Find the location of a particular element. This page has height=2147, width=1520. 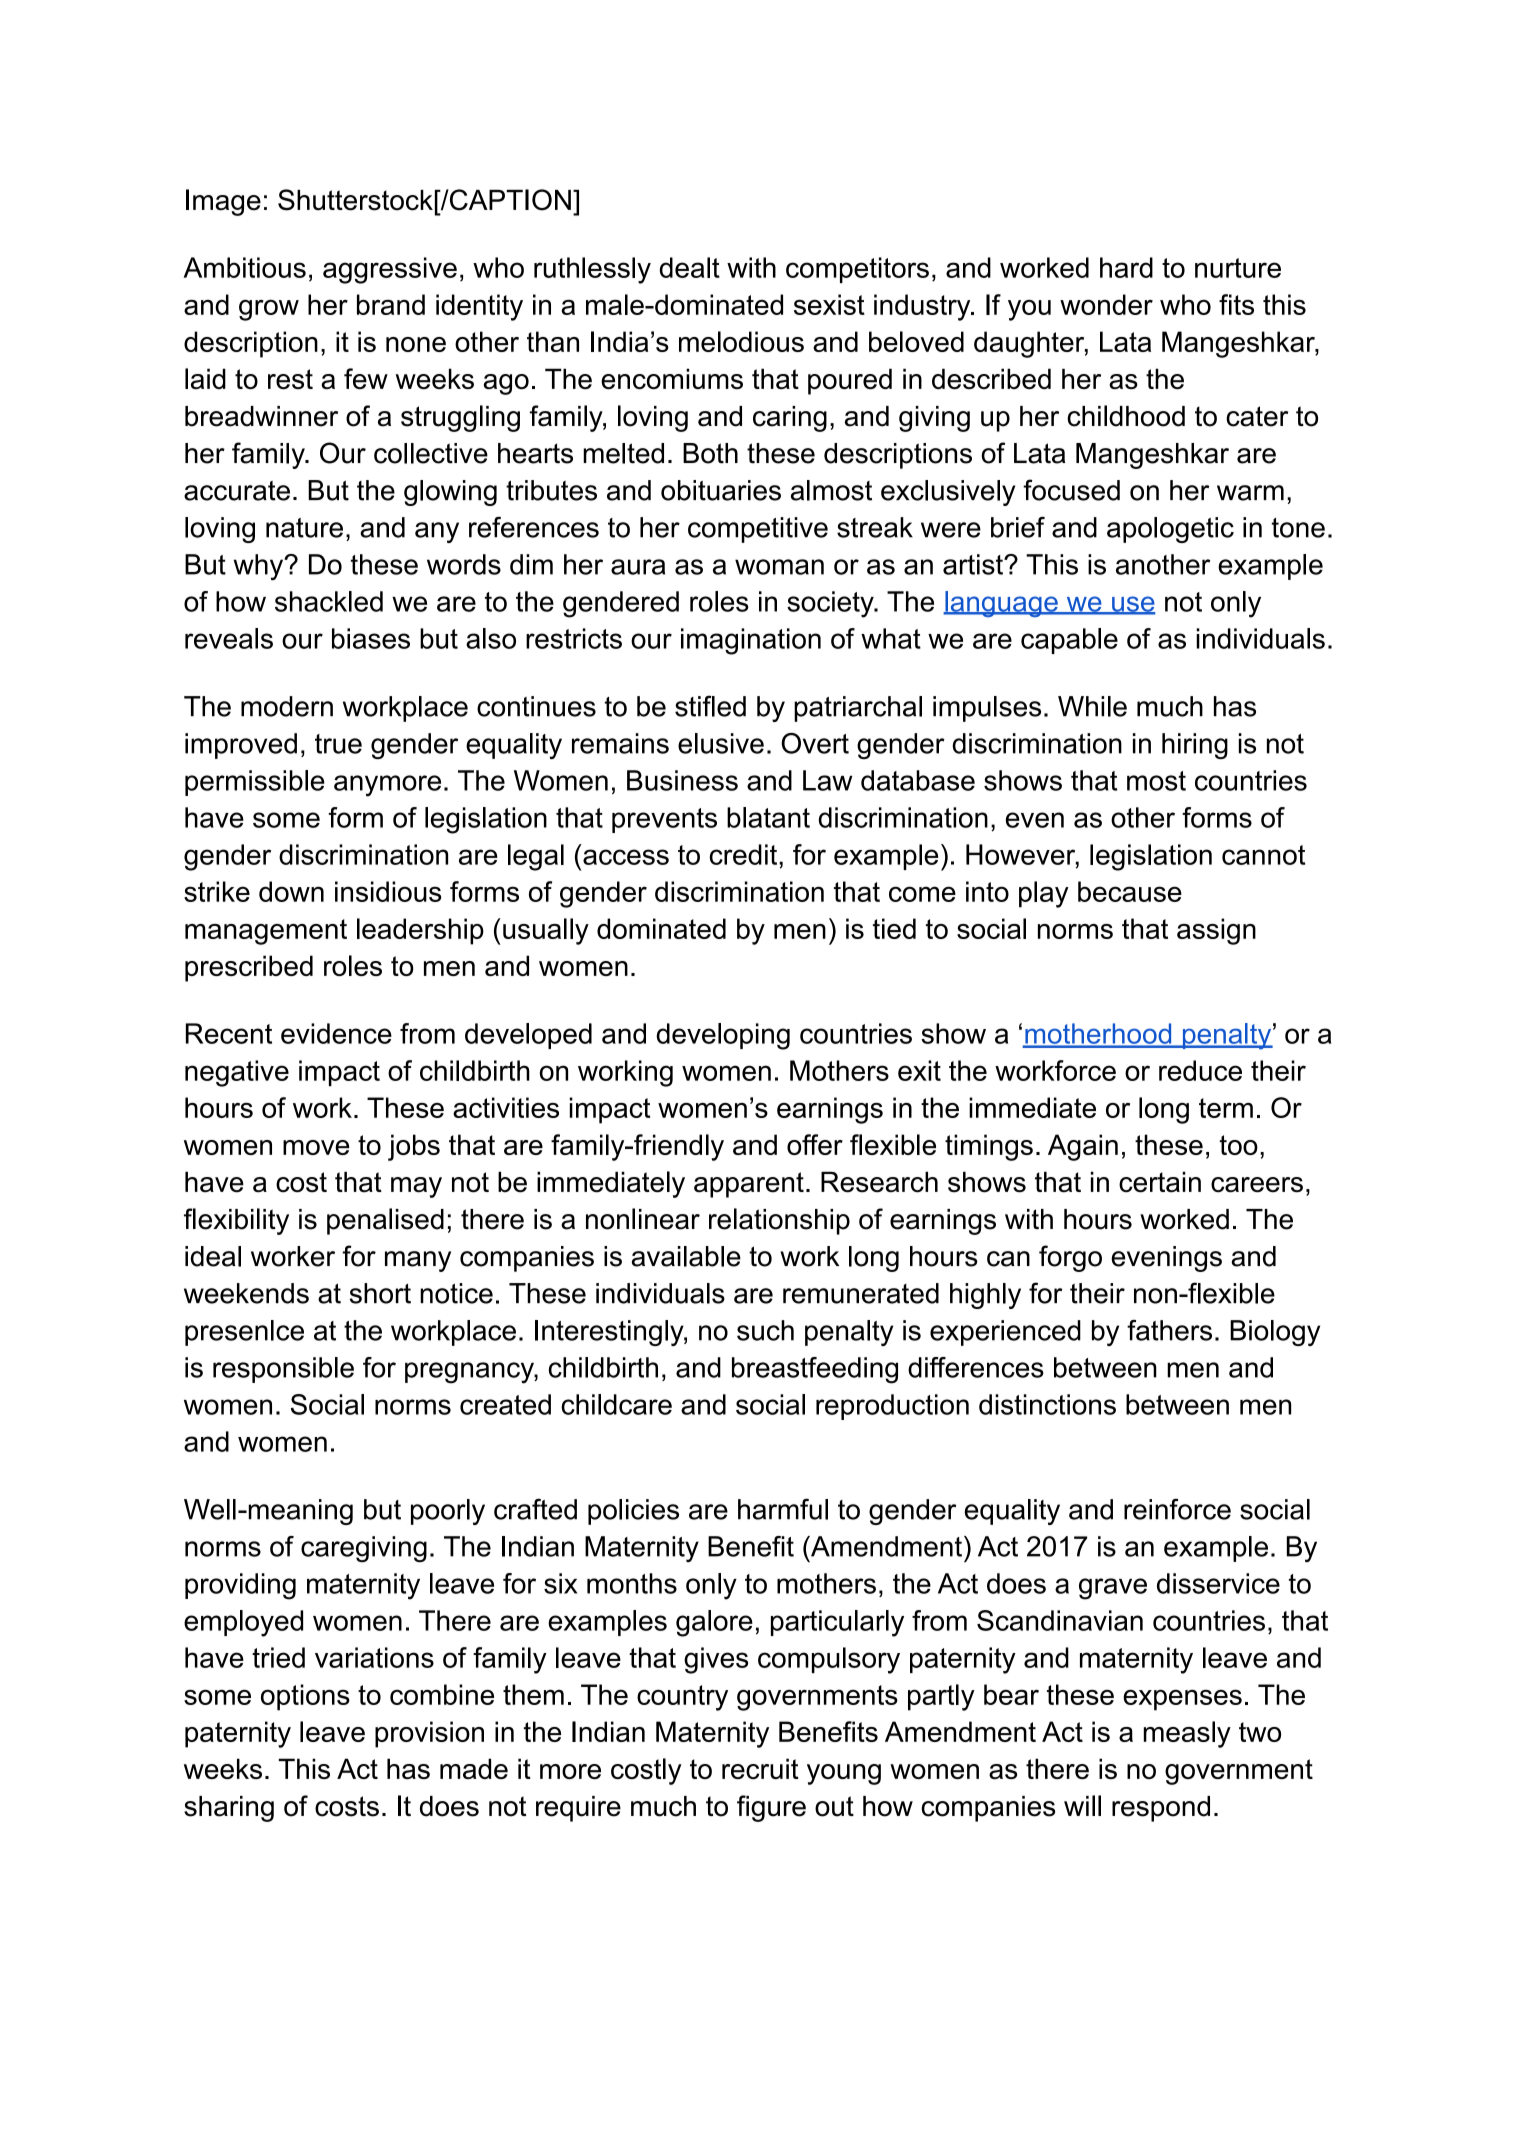

developing is located at coordinates (723, 1036).
